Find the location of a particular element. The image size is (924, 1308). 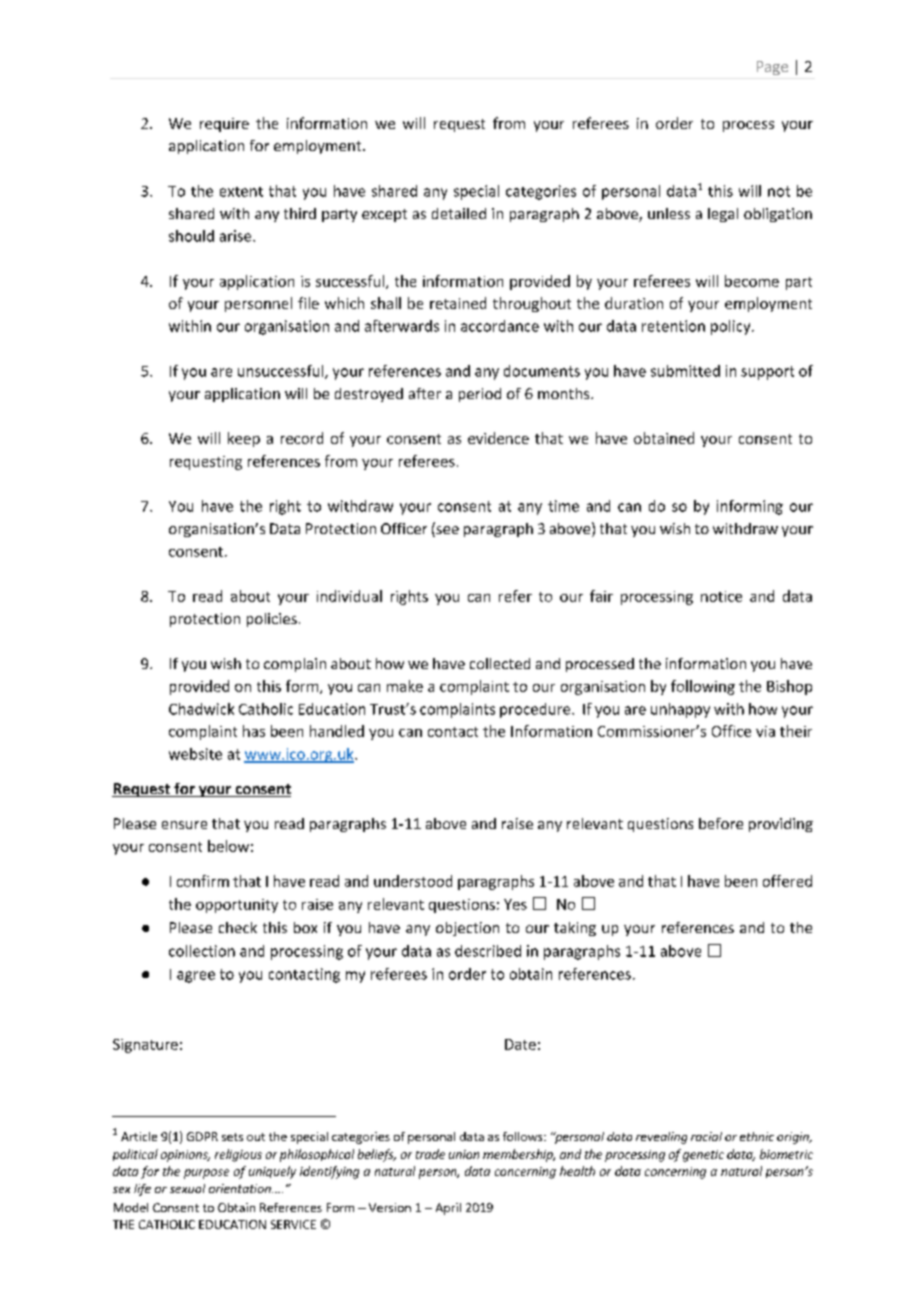

require is located at coordinates (224, 125).
